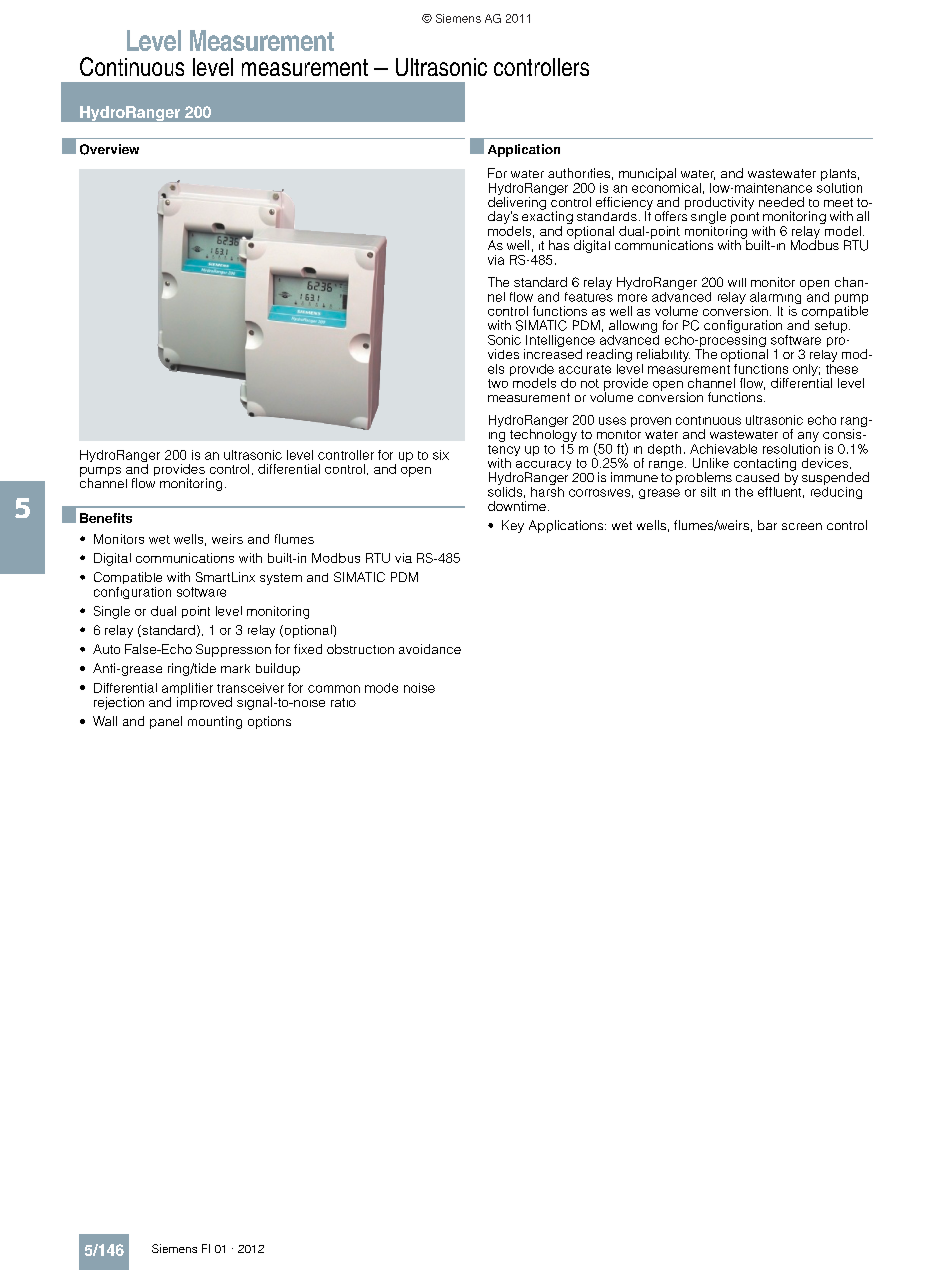 The image size is (952, 1270). Describe the element at coordinates (498, 383) in the screenshot. I see `two` at that location.
